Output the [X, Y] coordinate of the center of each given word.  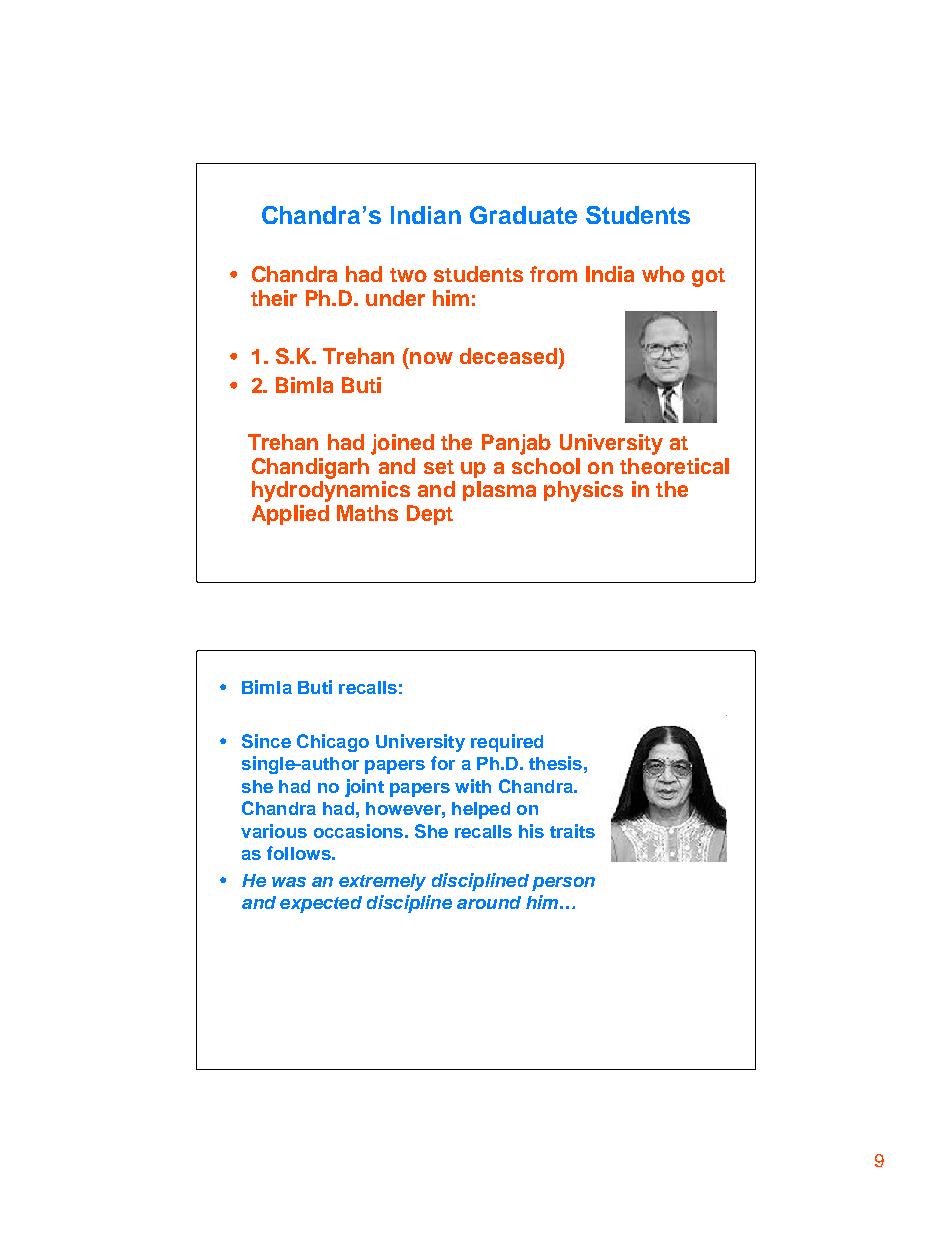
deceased [508, 356]
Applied [290, 515]
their [274, 298]
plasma [499, 491]
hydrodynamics [331, 491]
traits [572, 831]
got [708, 277]
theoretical [674, 466]
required [507, 743]
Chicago [333, 743]
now [431, 358]
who [663, 274]
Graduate [523, 215]
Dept [430, 515]
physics [583, 491]
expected [321, 904]
